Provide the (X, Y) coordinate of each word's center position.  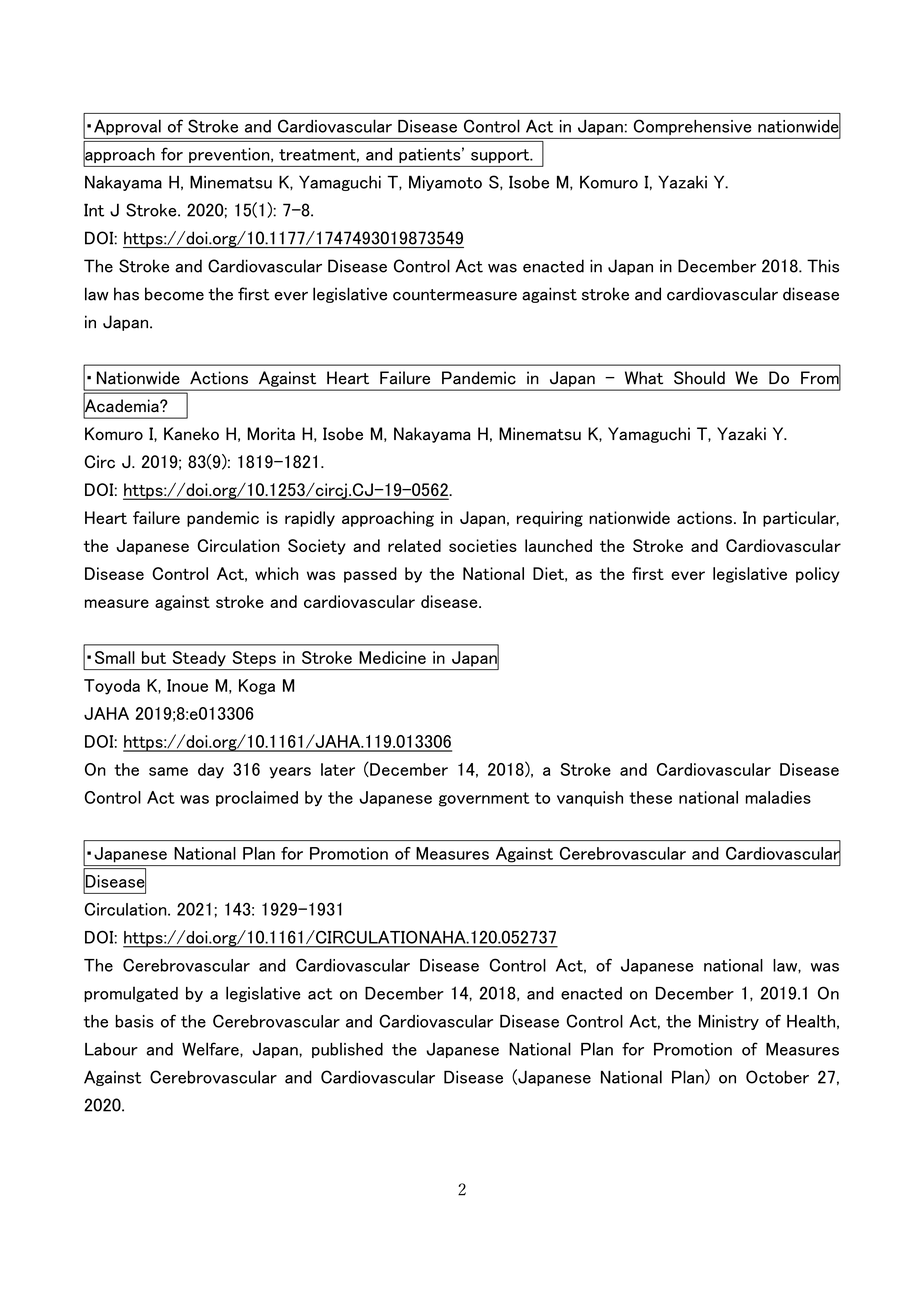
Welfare (211, 1049)
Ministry (729, 1022)
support (501, 156)
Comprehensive (692, 127)
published (347, 1050)
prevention (230, 155)
